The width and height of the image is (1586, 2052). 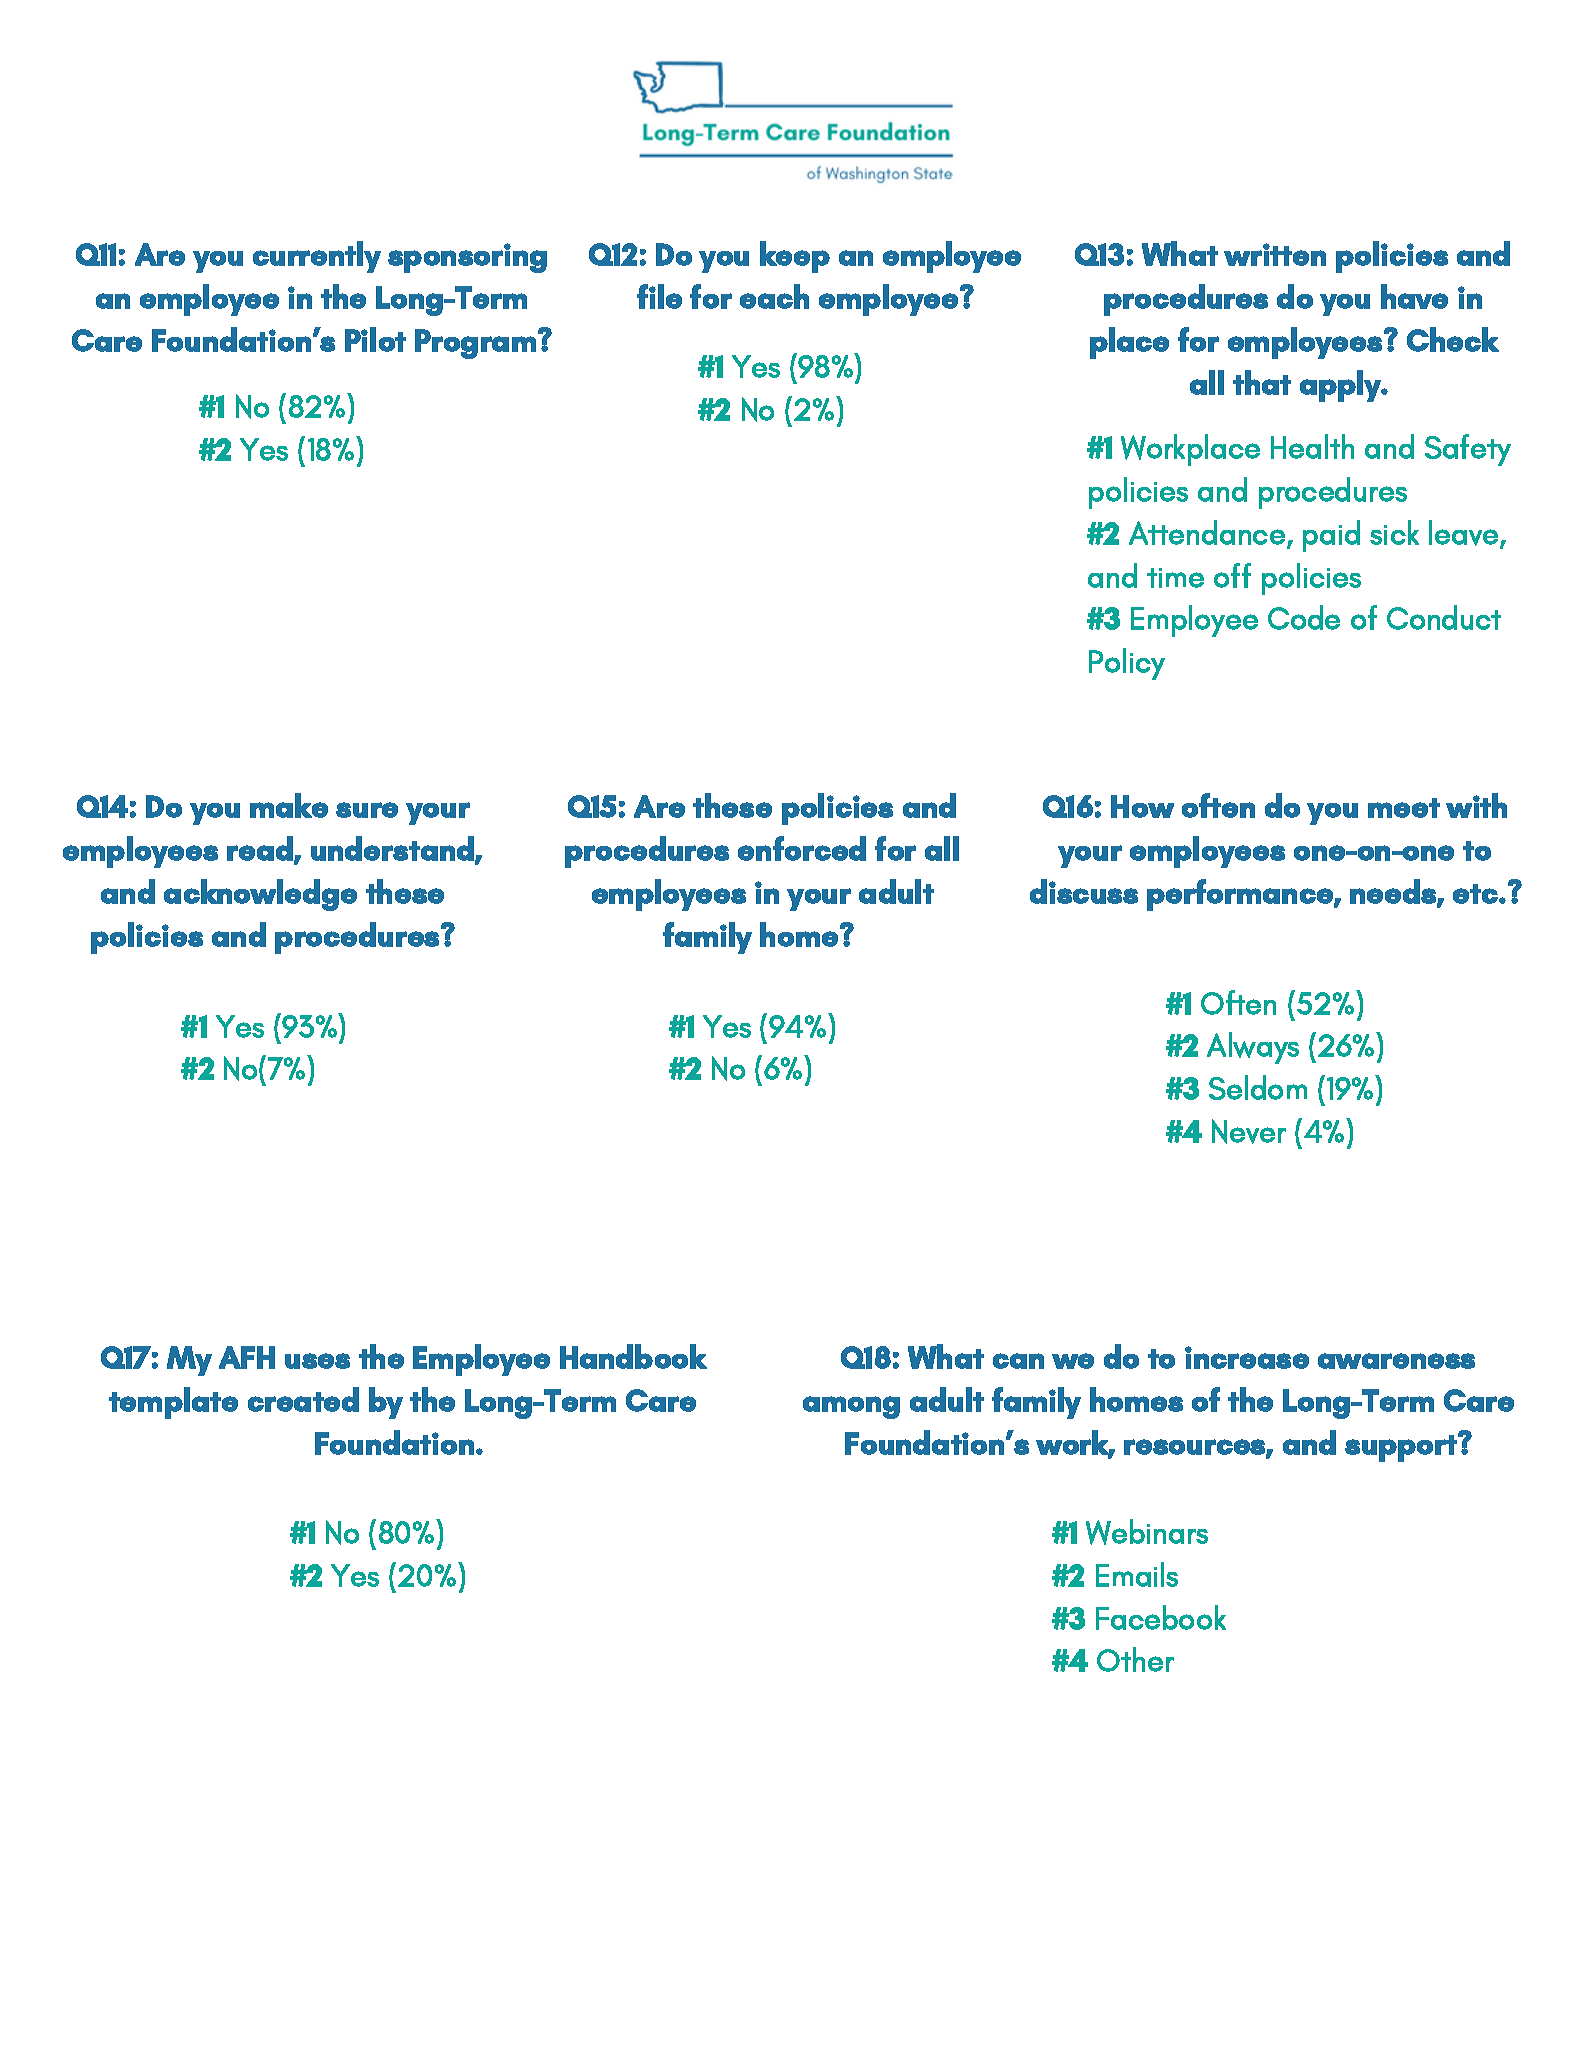 What do you see at coordinates (774, 296) in the image?
I see `each` at bounding box center [774, 296].
